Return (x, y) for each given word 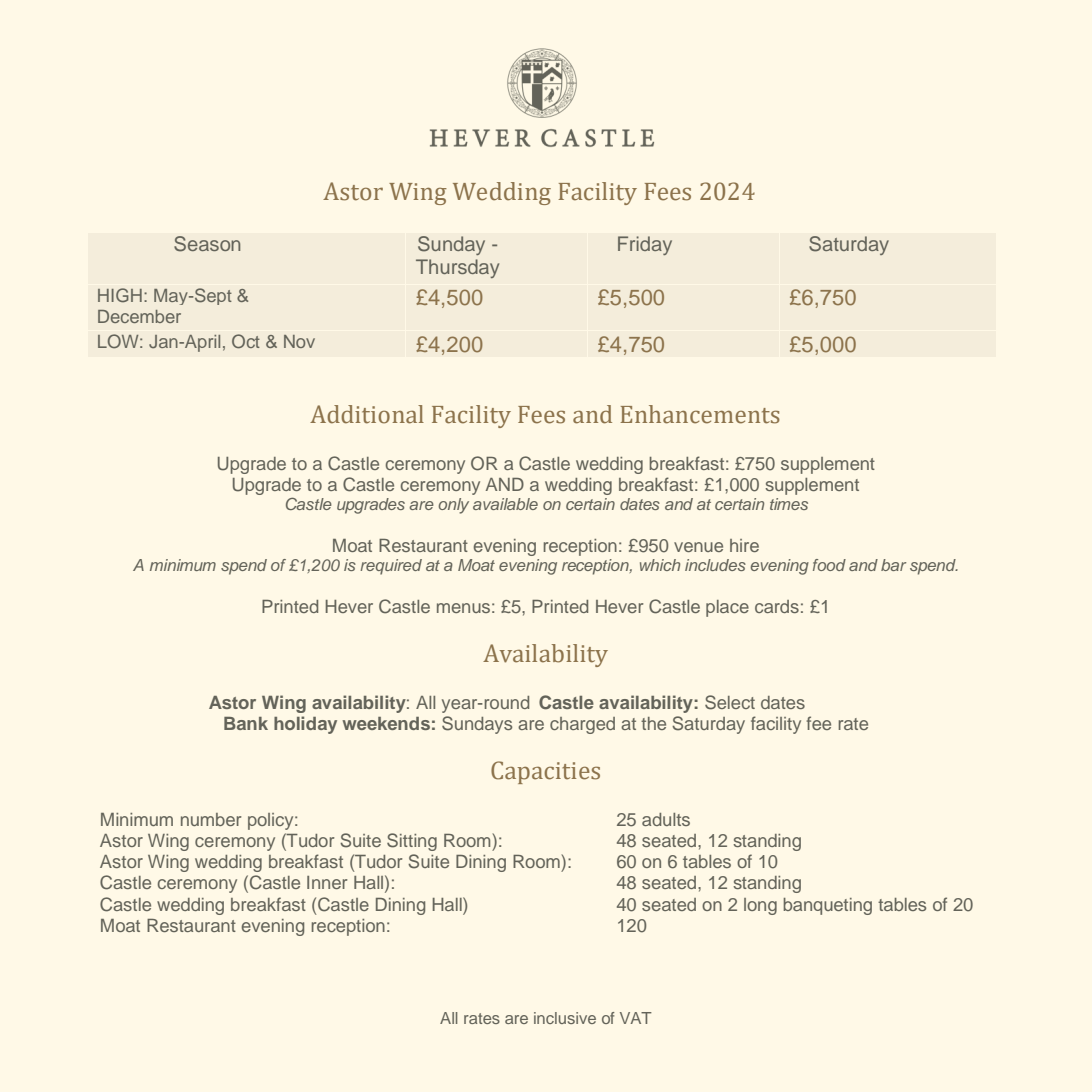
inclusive (565, 1018)
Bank (246, 723)
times (789, 504)
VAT (636, 1018)
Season (207, 244)
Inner (327, 882)
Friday (645, 245)
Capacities (545, 772)
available (505, 504)
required (391, 567)
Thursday (457, 268)
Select (730, 702)
